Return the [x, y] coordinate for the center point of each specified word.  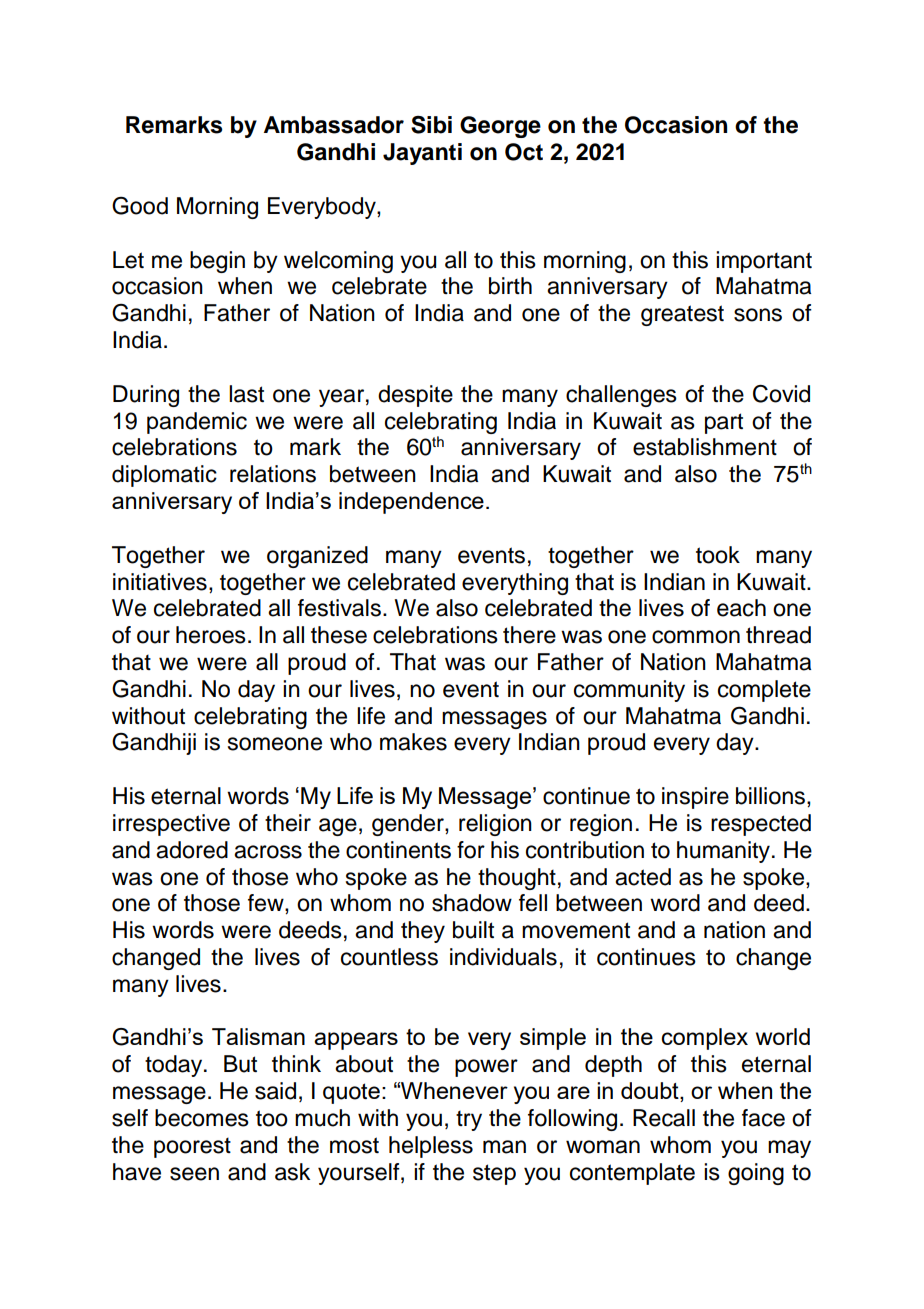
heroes [211, 635]
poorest [192, 1148]
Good [140, 206]
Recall [664, 1118]
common [696, 637]
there [529, 635]
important [764, 262]
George [500, 127]
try [469, 1121]
